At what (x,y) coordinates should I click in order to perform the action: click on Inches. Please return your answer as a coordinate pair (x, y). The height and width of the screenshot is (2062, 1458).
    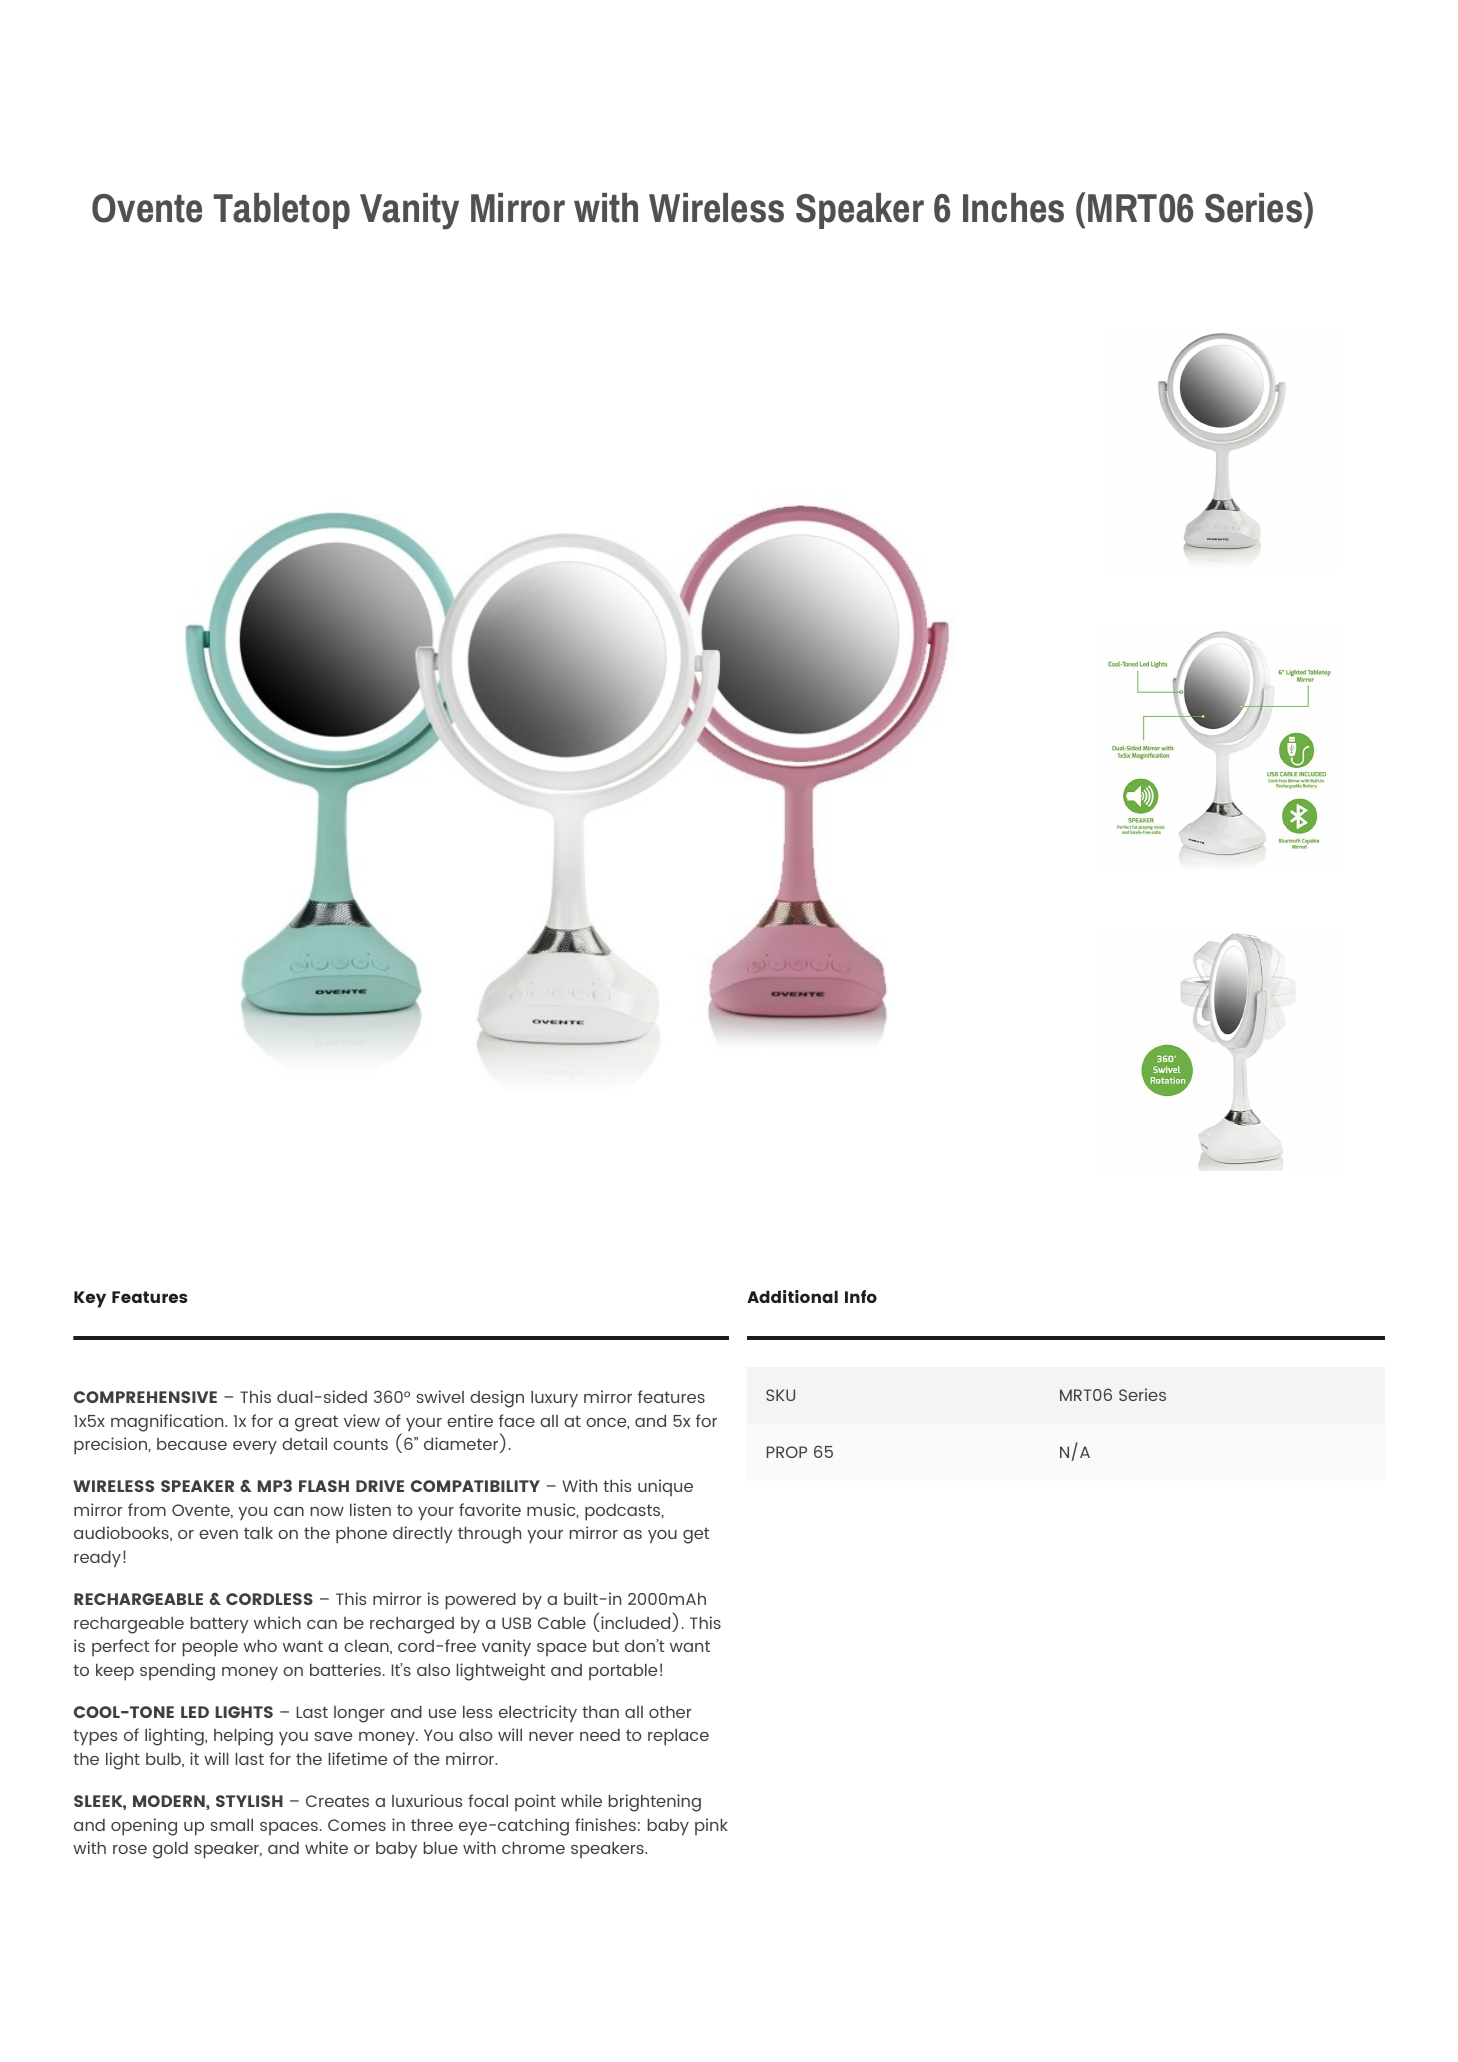
    Looking at the image, I should click on (1013, 208).
